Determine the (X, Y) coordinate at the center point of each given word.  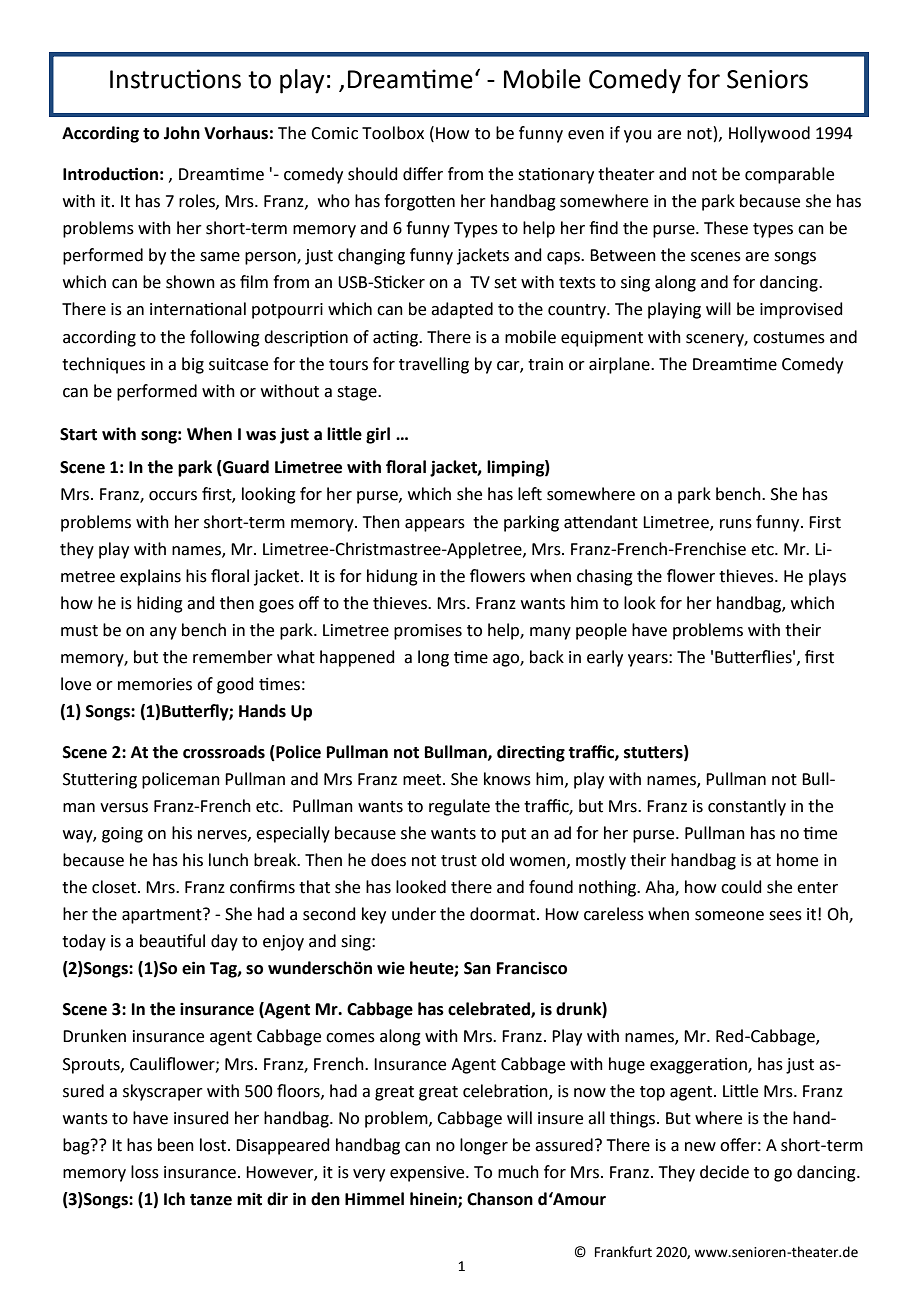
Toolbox (393, 133)
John (182, 133)
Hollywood (769, 134)
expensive (428, 1174)
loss (145, 1172)
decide (724, 1172)
